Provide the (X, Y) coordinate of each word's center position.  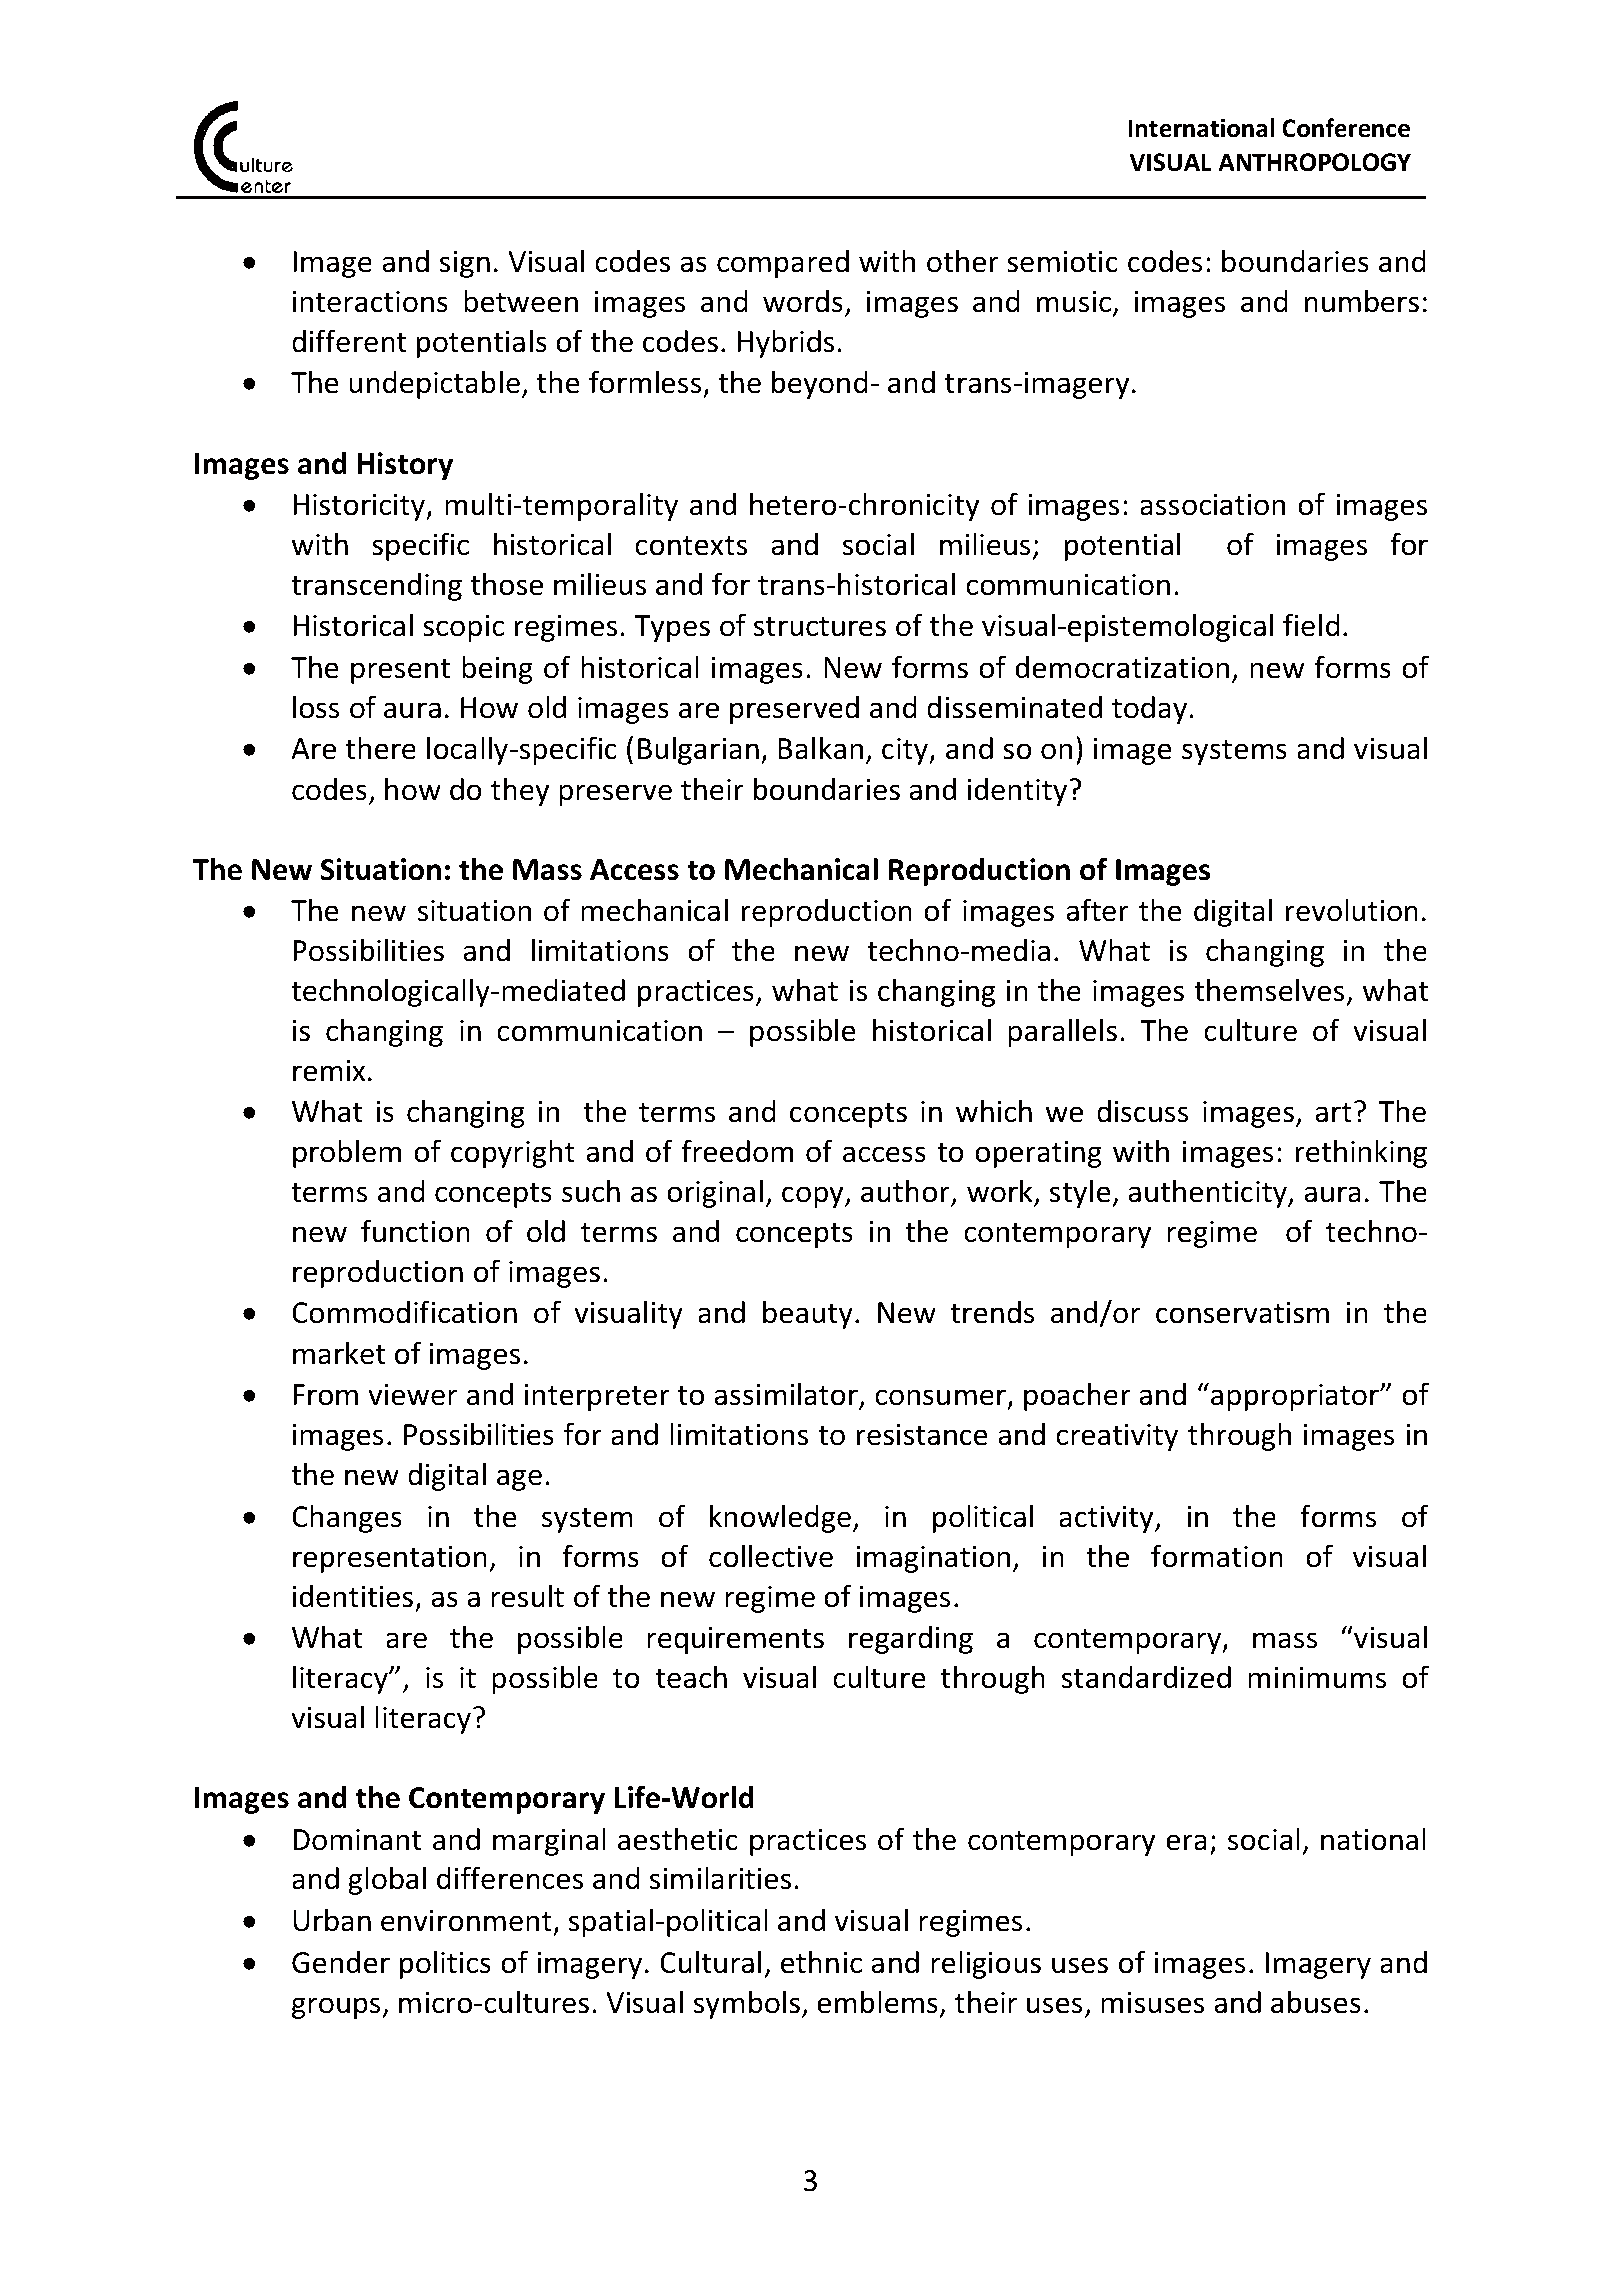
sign (465, 264)
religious (986, 1964)
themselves (1270, 991)
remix (329, 1071)
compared (783, 264)
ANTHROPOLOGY (1314, 162)
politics (445, 1964)
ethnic (821, 1962)
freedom (737, 1151)
